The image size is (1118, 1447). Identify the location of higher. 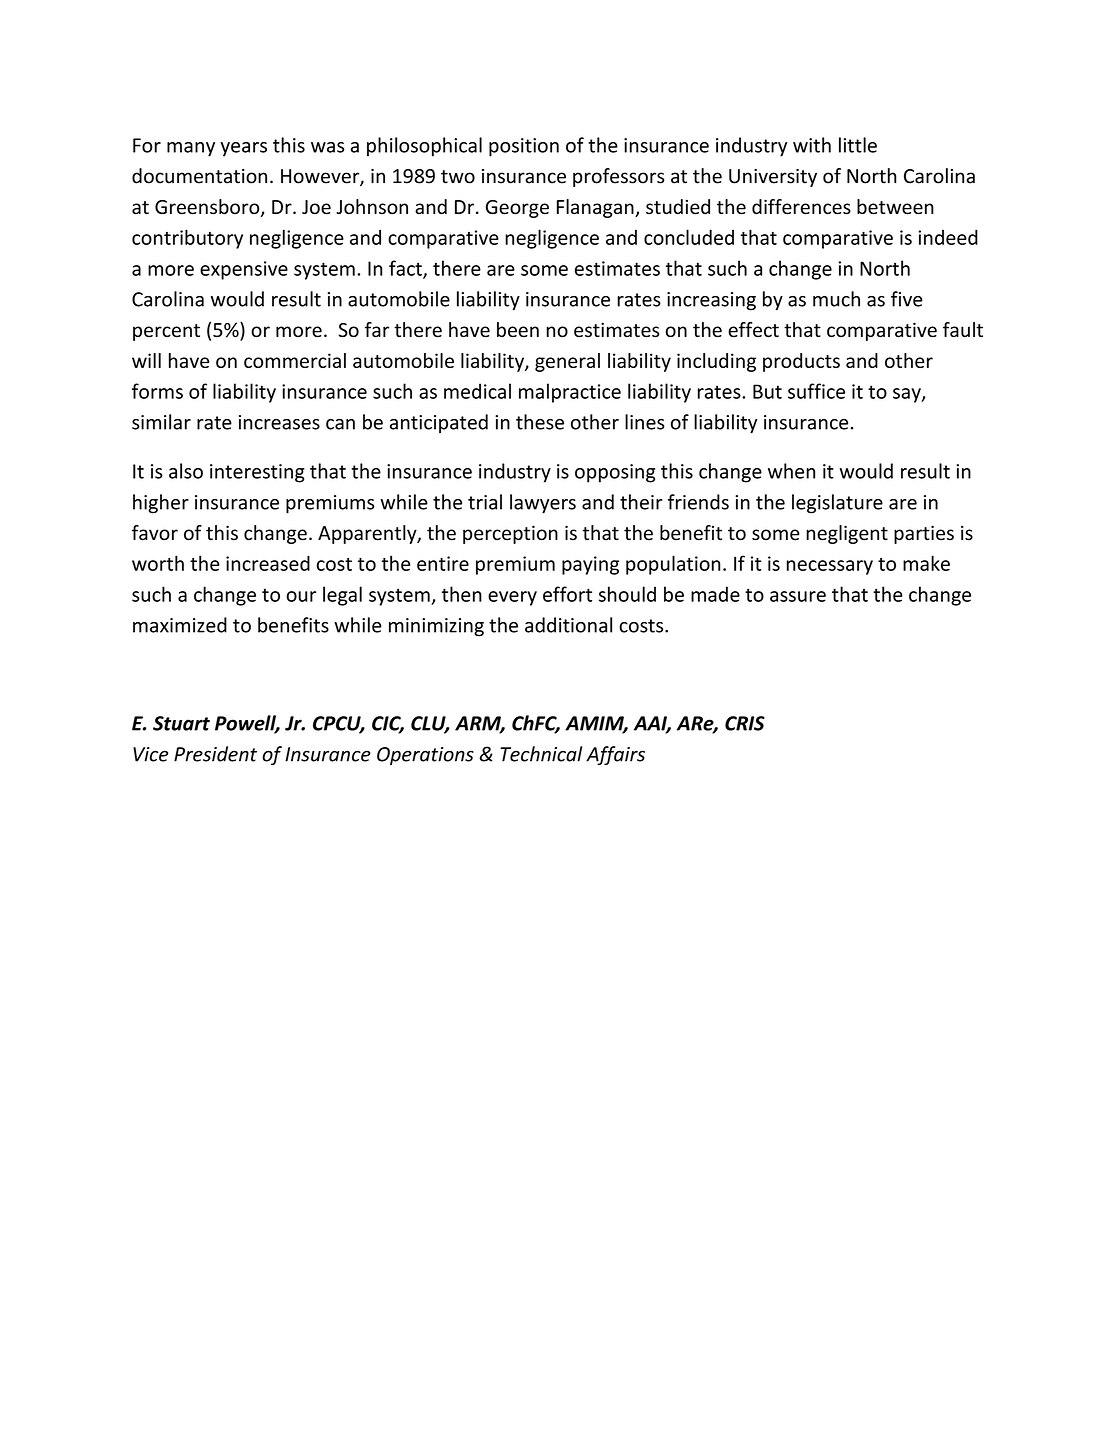
(161, 504).
